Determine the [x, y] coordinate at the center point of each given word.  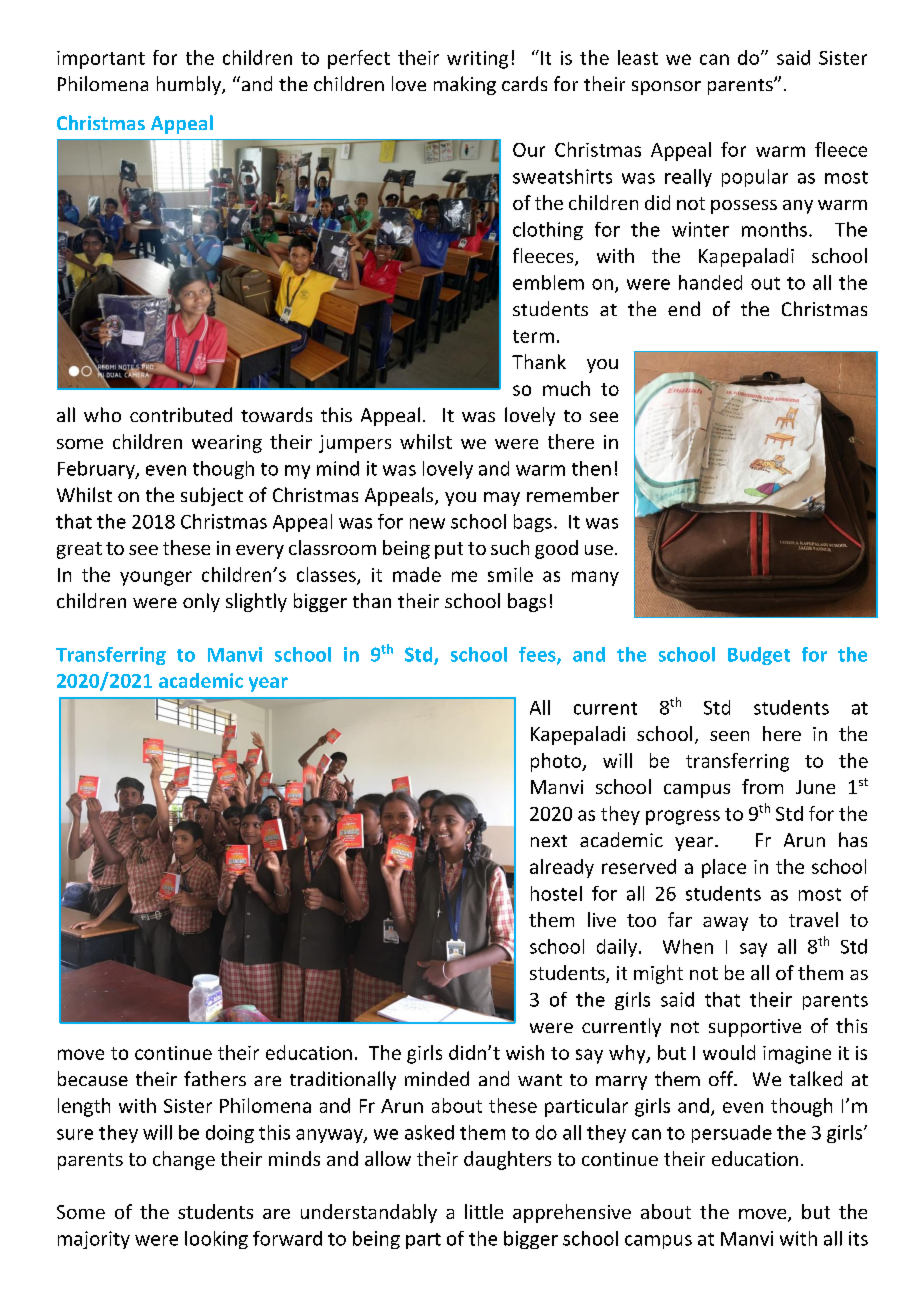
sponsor [666, 88]
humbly [190, 85]
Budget [759, 656]
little [484, 1211]
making [465, 85]
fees [538, 655]
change [184, 1160]
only [201, 602]
